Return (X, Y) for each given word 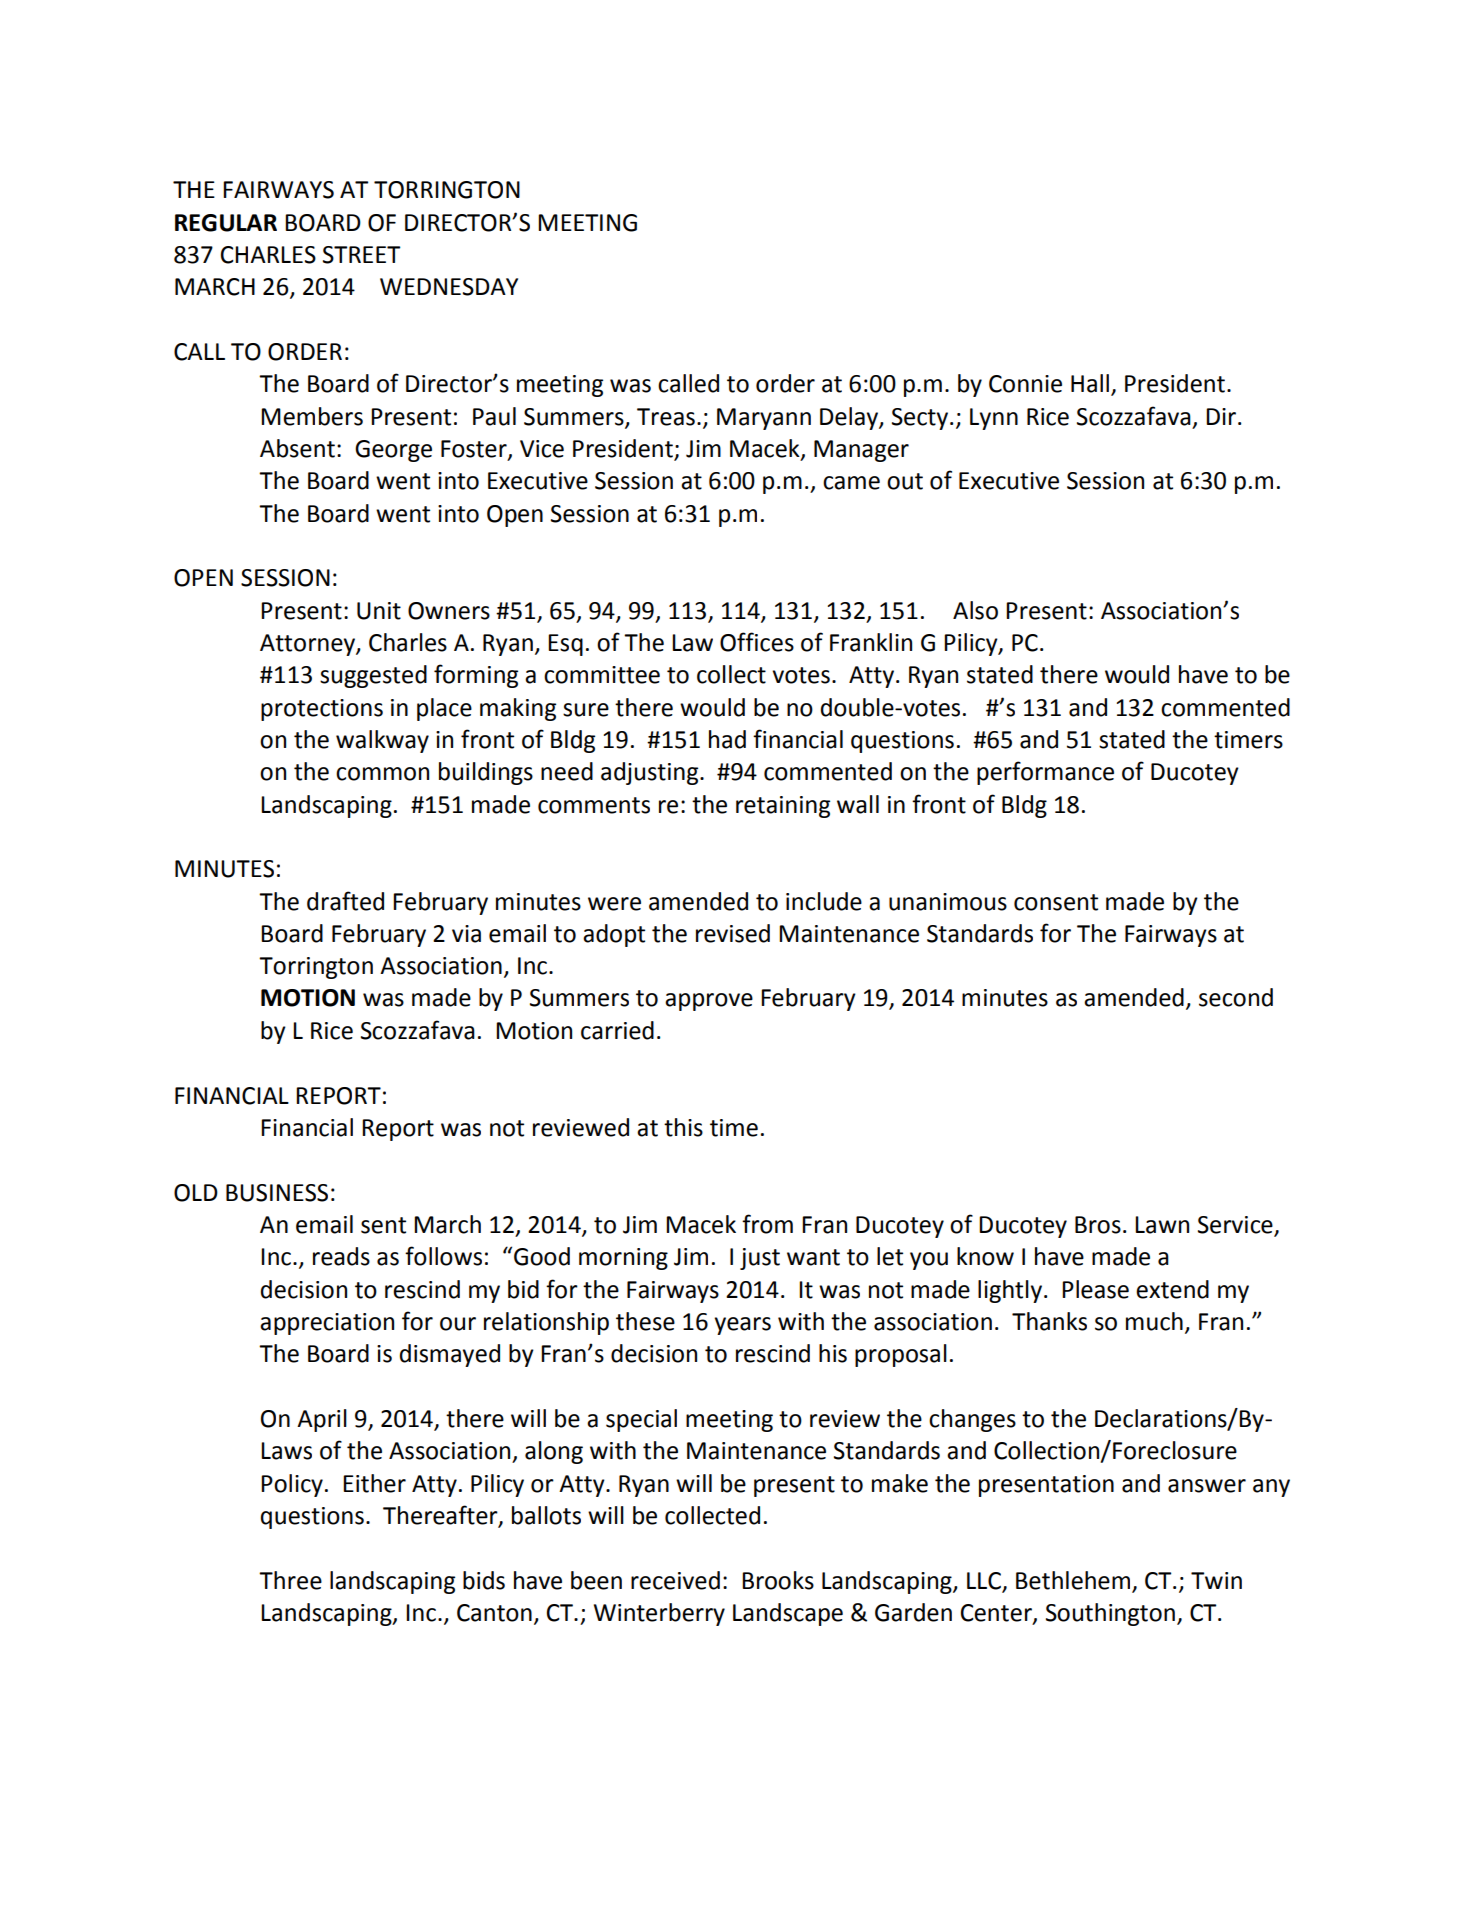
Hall (1090, 383)
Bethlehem (1074, 1581)
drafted (345, 901)
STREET (361, 255)
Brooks (778, 1580)
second (1236, 997)
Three (290, 1580)
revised (733, 933)
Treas (666, 417)
